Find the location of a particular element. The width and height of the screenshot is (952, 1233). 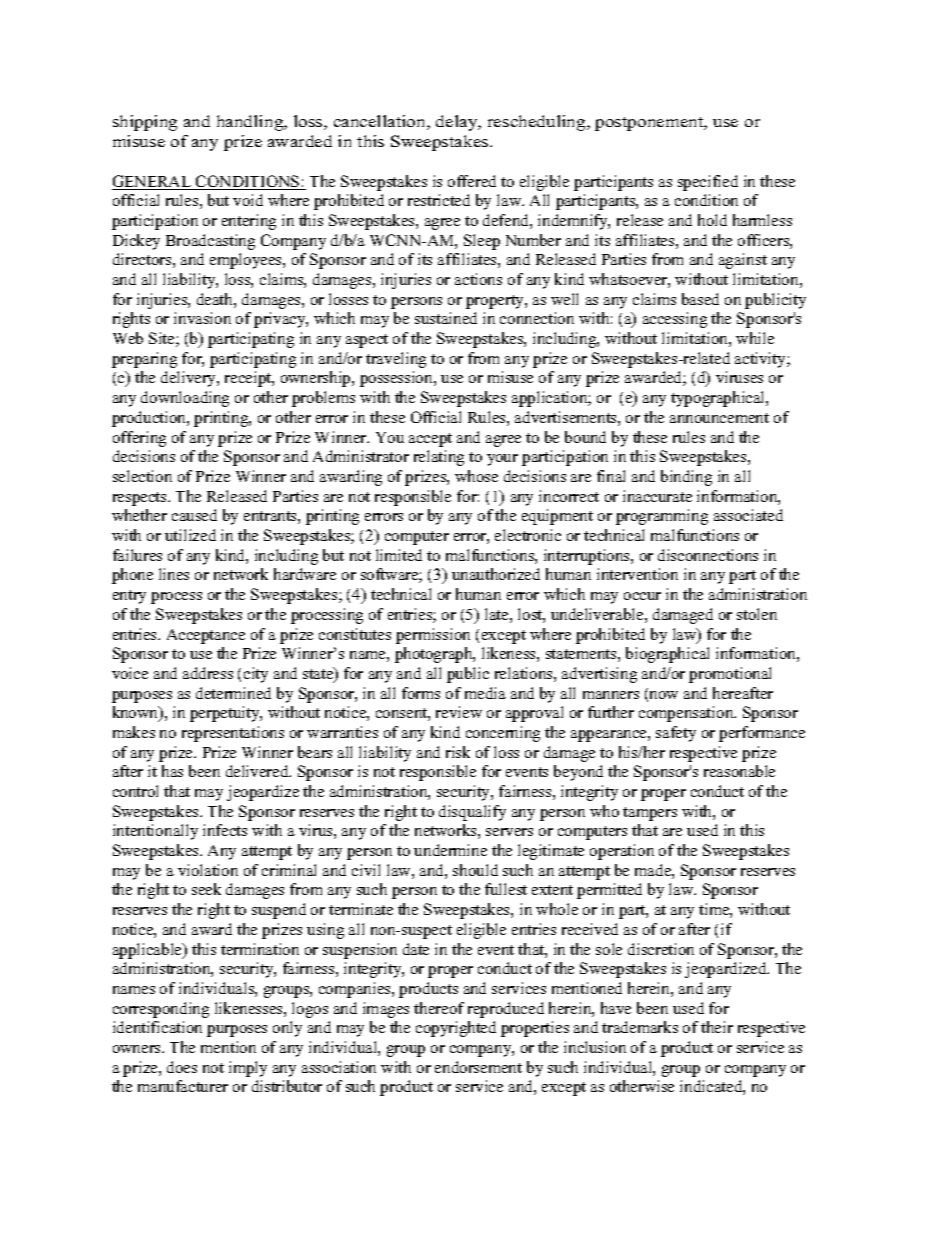

specified is located at coordinates (708, 183).
